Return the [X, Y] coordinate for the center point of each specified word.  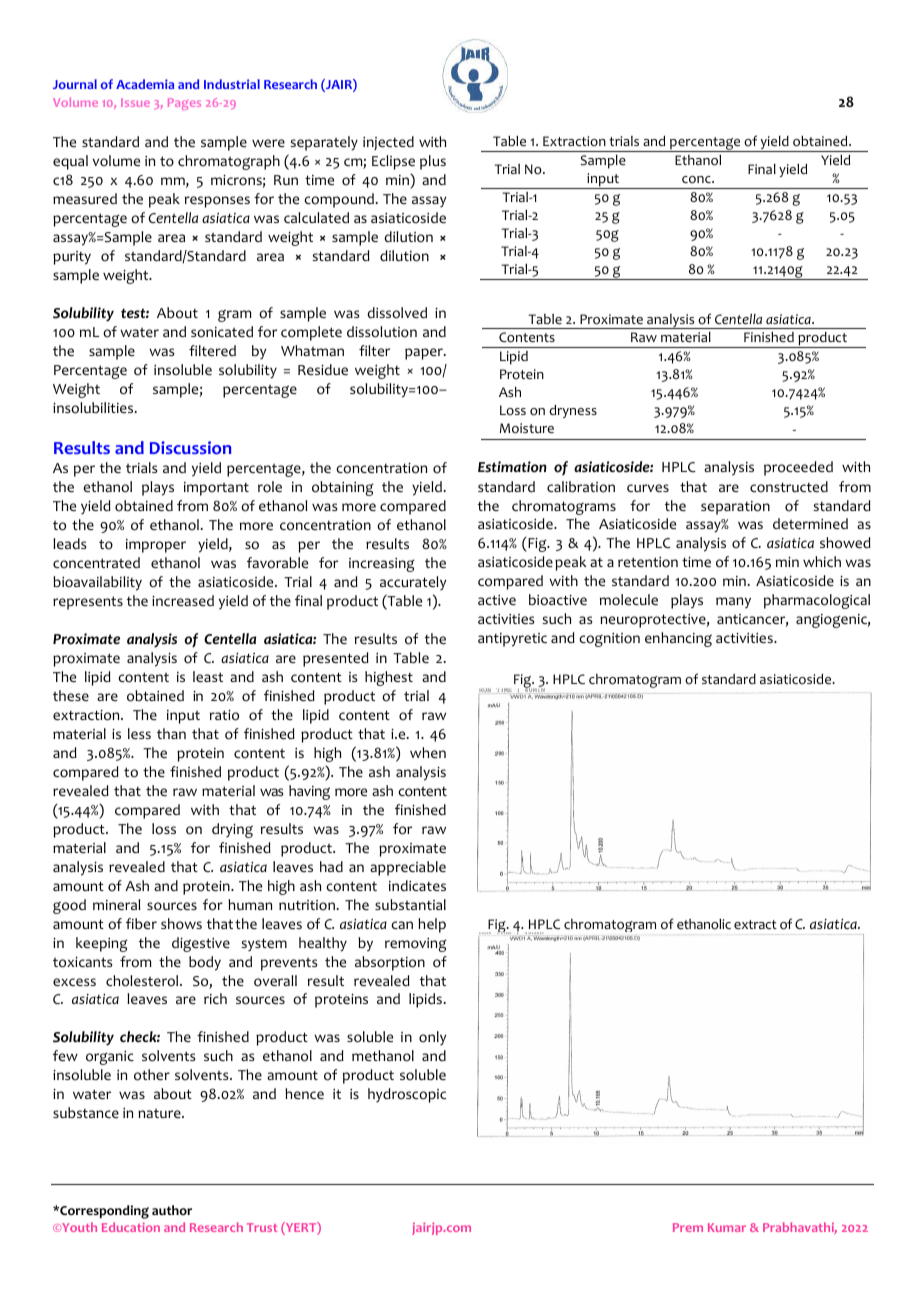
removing [416, 945]
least [208, 676]
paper [425, 354]
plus [433, 162]
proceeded [798, 468]
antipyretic [512, 640]
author [172, 1210]
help [432, 925]
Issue [135, 102]
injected [388, 143]
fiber [141, 923]
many [733, 603]
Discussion [190, 448]
